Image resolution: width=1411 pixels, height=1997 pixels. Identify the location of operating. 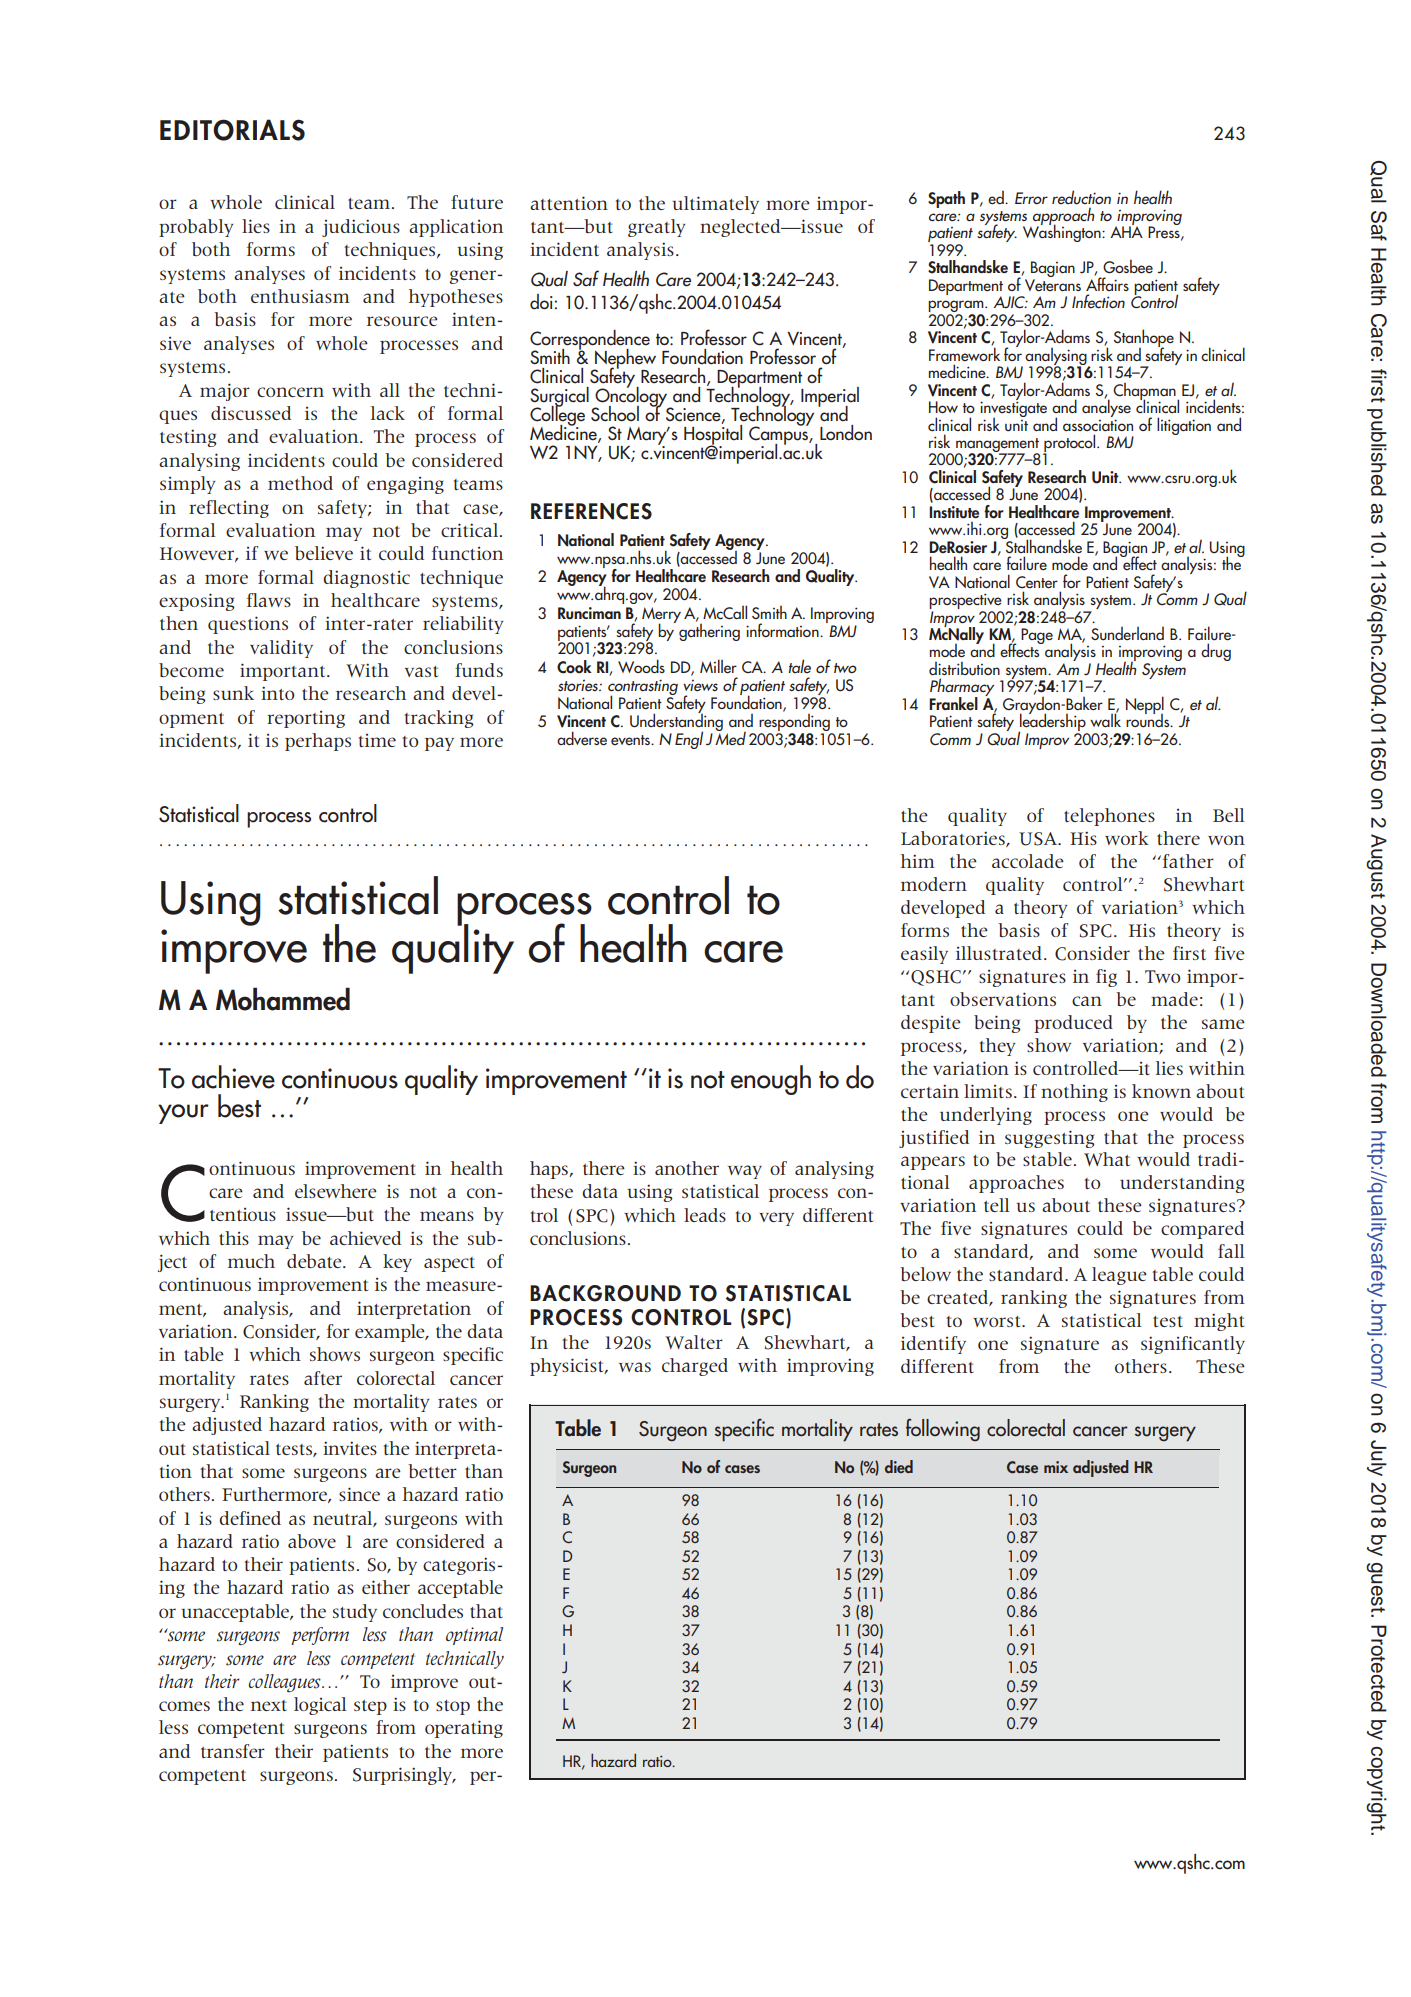
(464, 1729).
